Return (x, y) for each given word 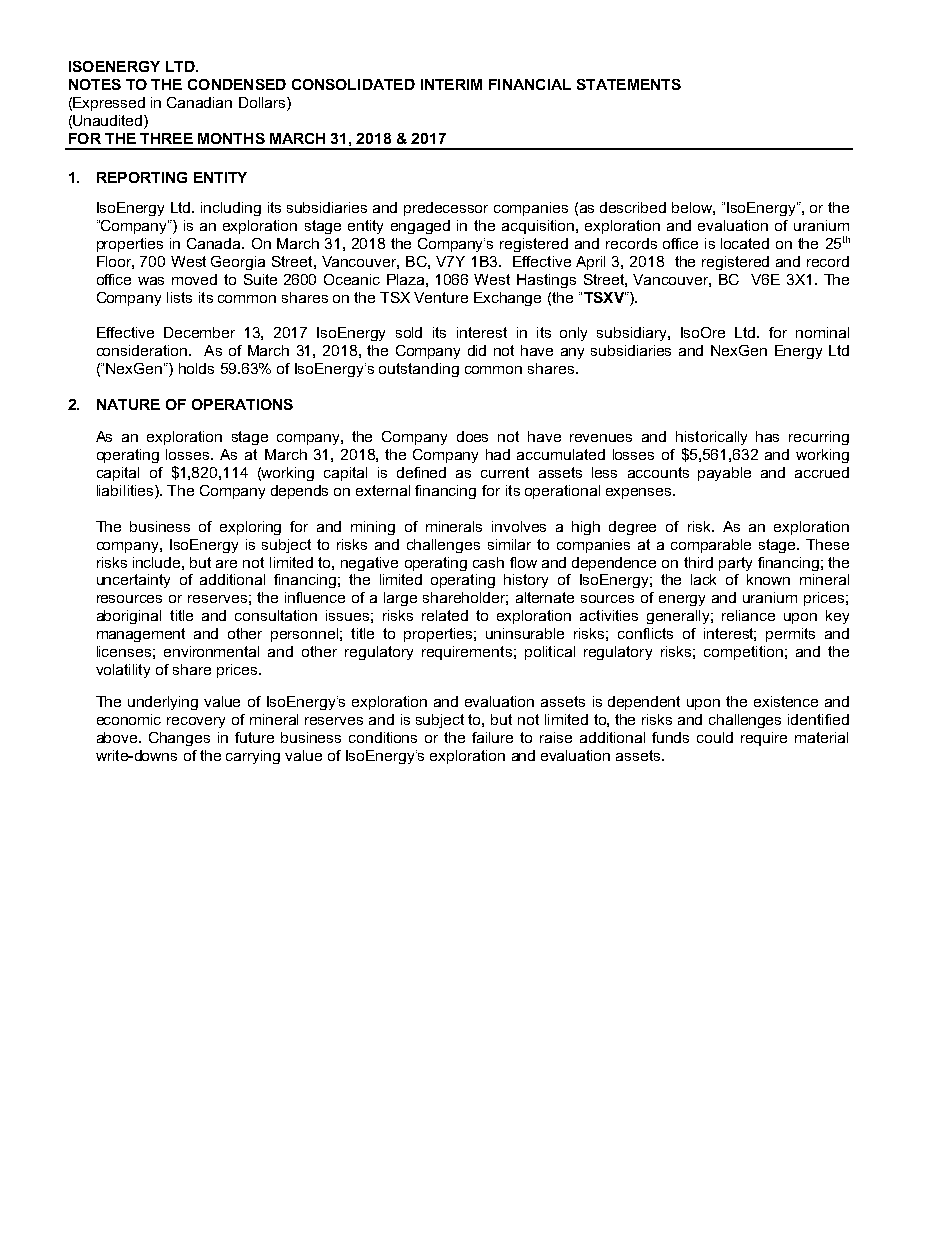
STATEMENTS (629, 84)
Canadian (199, 102)
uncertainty (133, 581)
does (472, 436)
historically (711, 438)
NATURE (128, 404)
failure (492, 737)
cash (488, 562)
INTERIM (451, 84)
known (768, 579)
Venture (441, 297)
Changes (179, 739)
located (745, 243)
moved (194, 279)
